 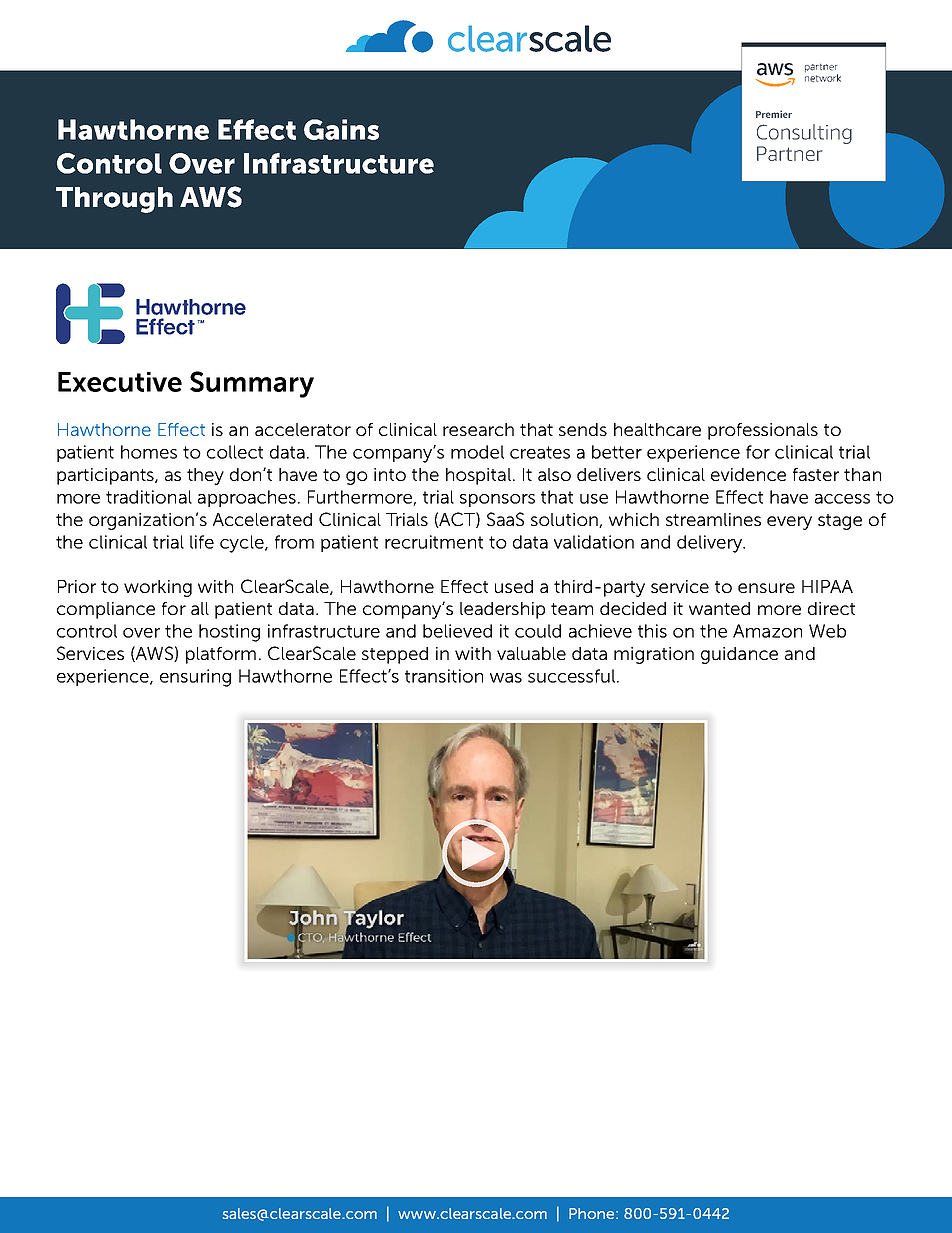 What do you see at coordinates (114, 200) in the page?
I see `Through` at bounding box center [114, 200].
